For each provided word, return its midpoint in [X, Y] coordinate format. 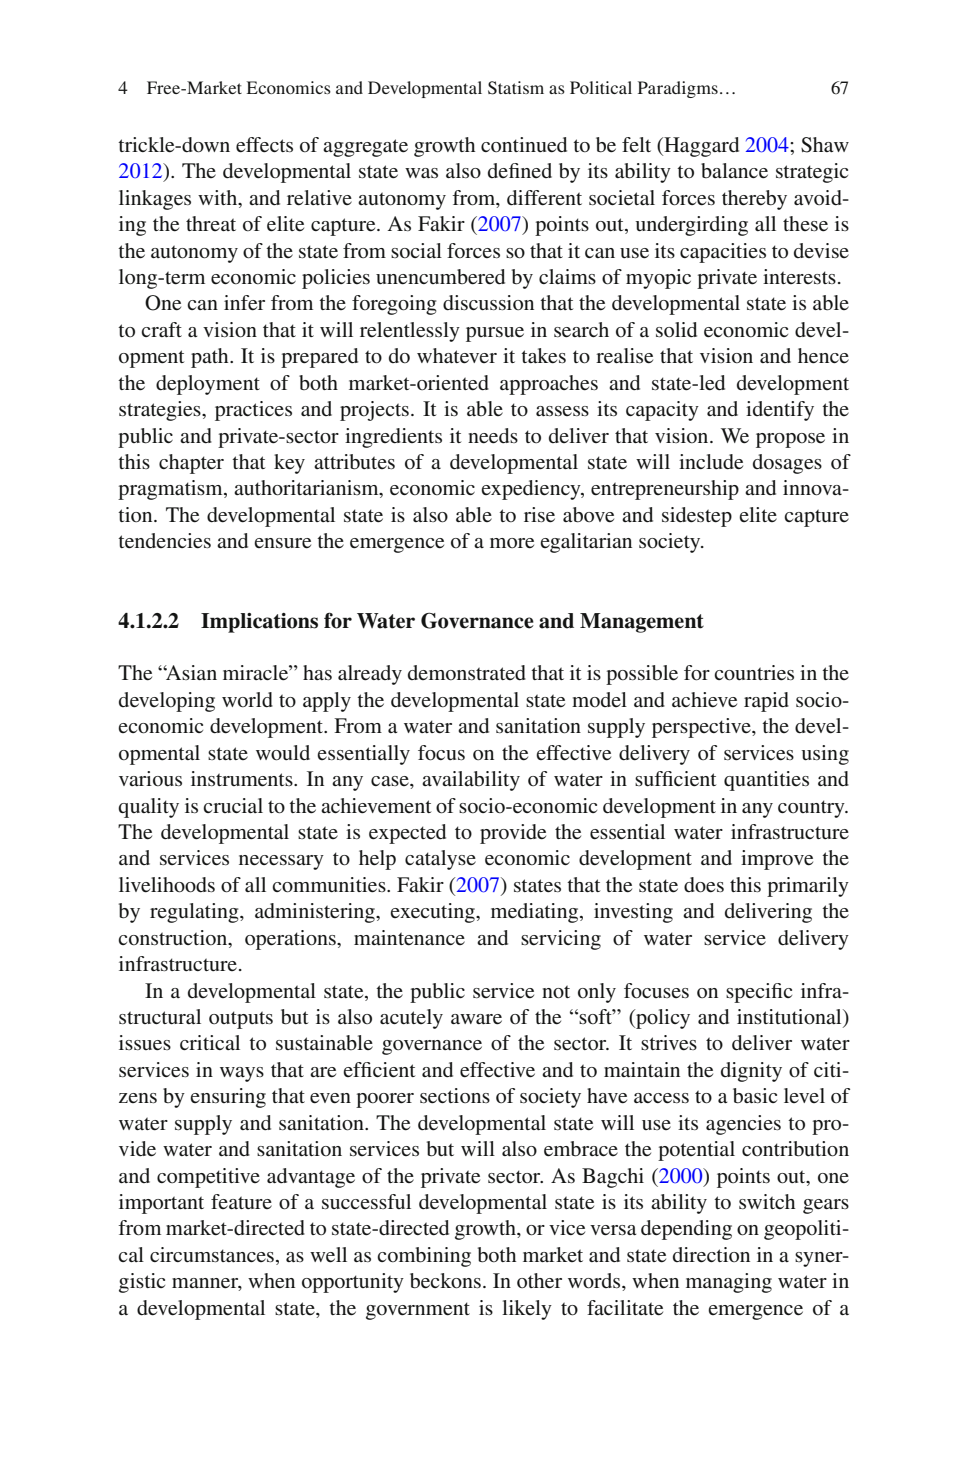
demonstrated [467, 673]
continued [524, 145]
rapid [766, 702]
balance [734, 171]
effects [264, 145]
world [247, 700]
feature [241, 1201]
